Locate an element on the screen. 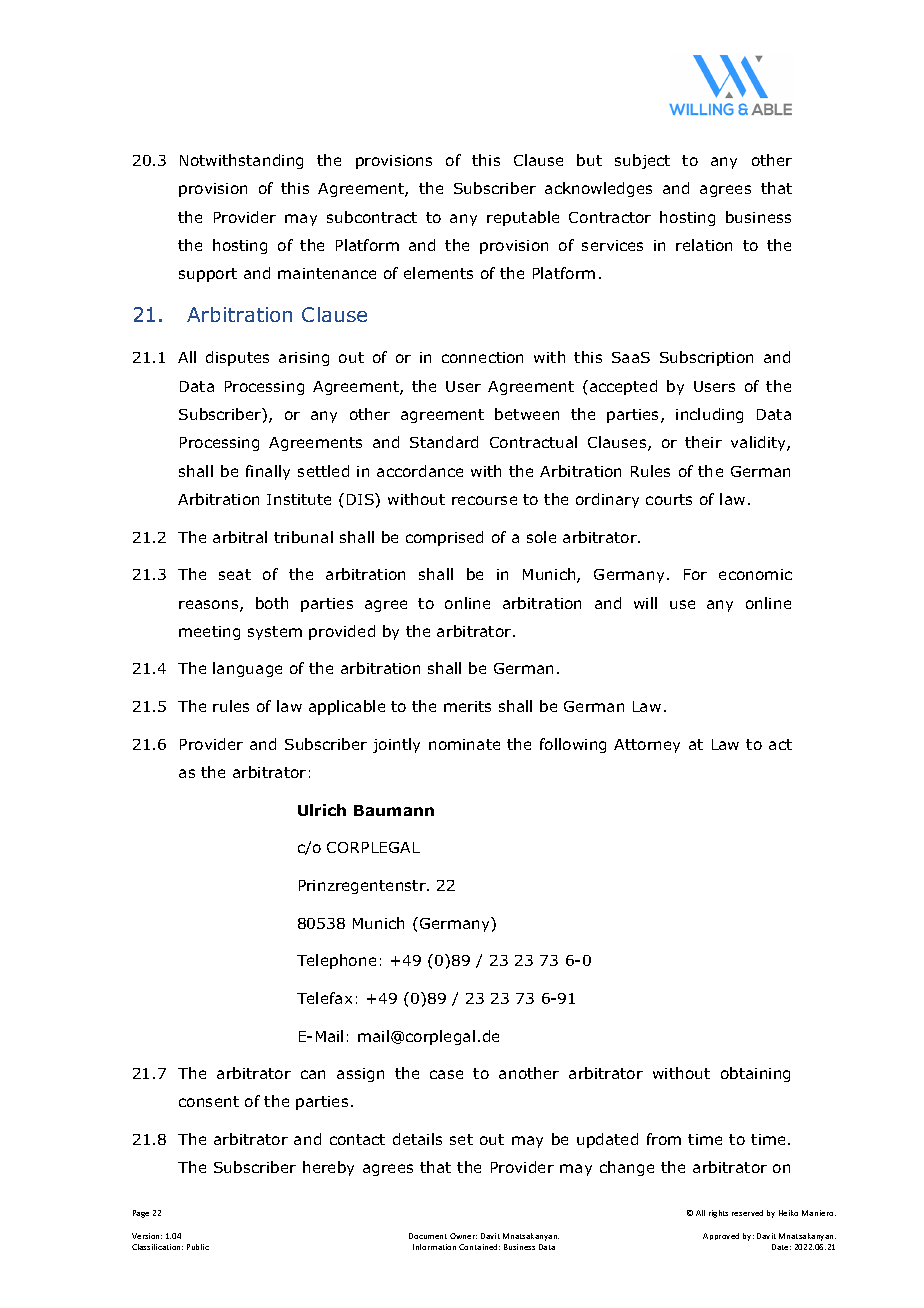 The image size is (924, 1308). merits is located at coordinates (467, 706).
